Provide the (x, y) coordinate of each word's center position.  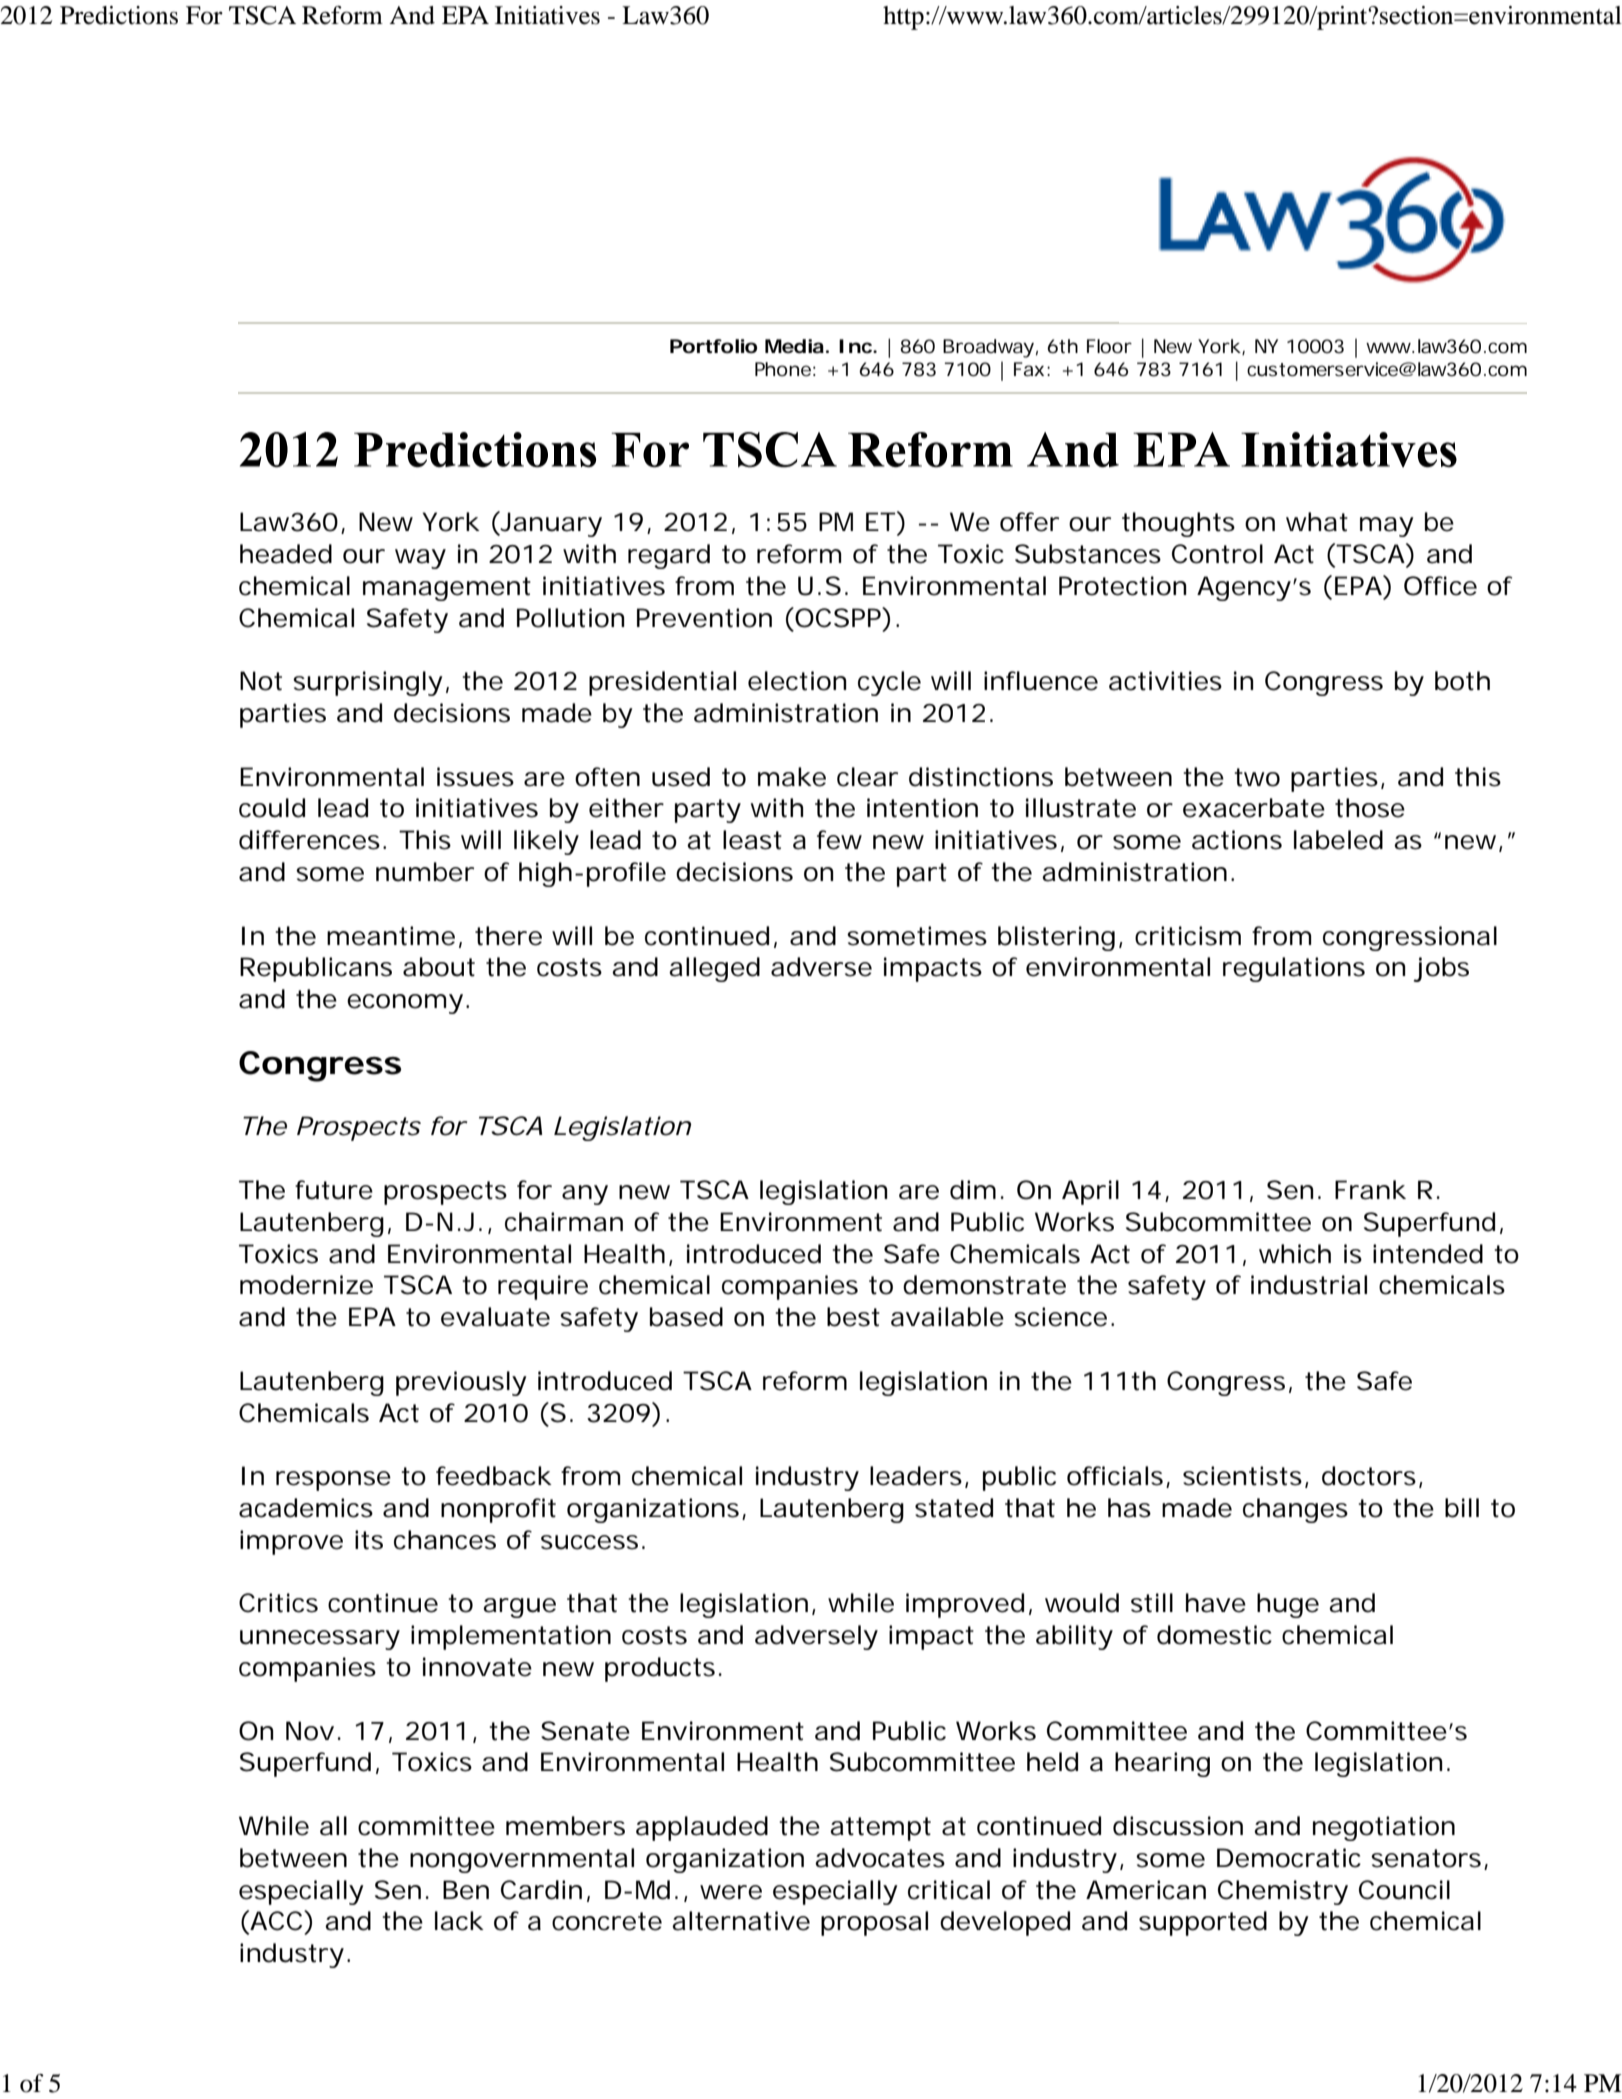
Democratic (1289, 1858)
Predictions (119, 15)
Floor (1109, 346)
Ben (466, 1890)
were (731, 1892)
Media (794, 346)
